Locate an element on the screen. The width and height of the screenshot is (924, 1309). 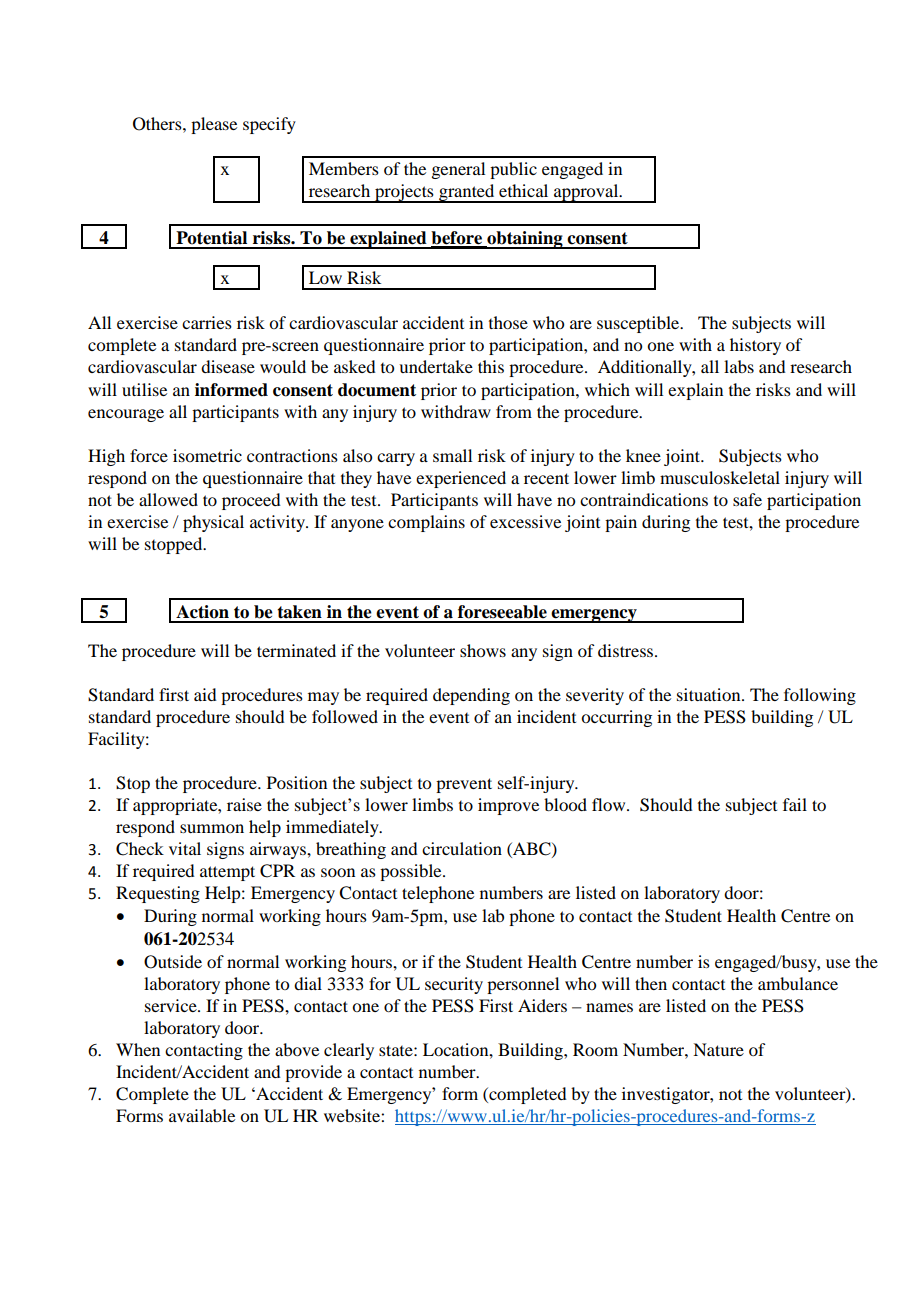
musculoskeletal is located at coordinates (720, 477).
